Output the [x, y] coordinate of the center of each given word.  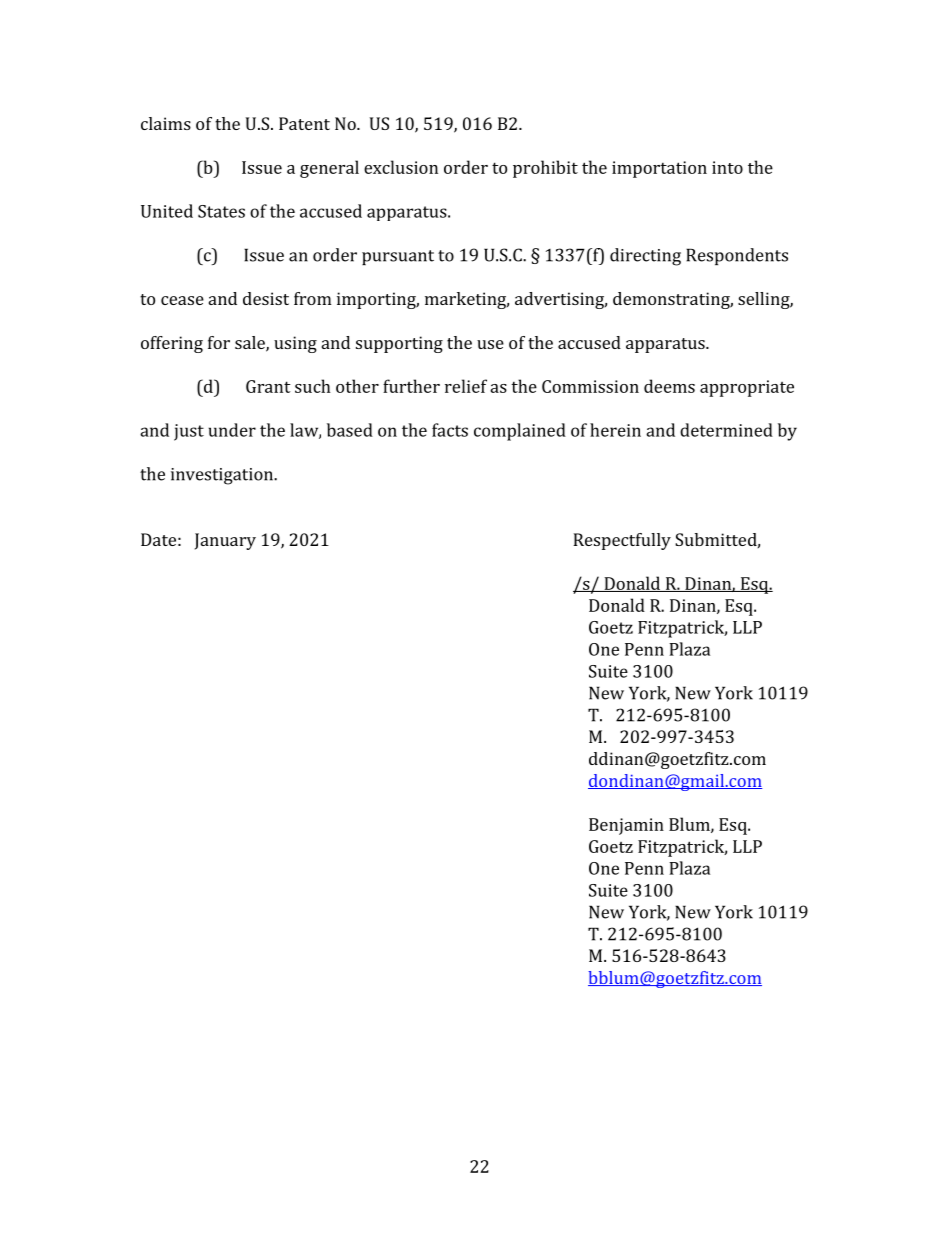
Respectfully [622, 541]
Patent [304, 123]
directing [645, 257]
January [225, 541]
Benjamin [626, 826]
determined [726, 430]
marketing [467, 300]
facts [450, 430]
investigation [223, 476]
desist [266, 298]
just [189, 432]
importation [659, 169]
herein [615, 430]
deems [669, 386]
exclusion [401, 167]
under [232, 430]
